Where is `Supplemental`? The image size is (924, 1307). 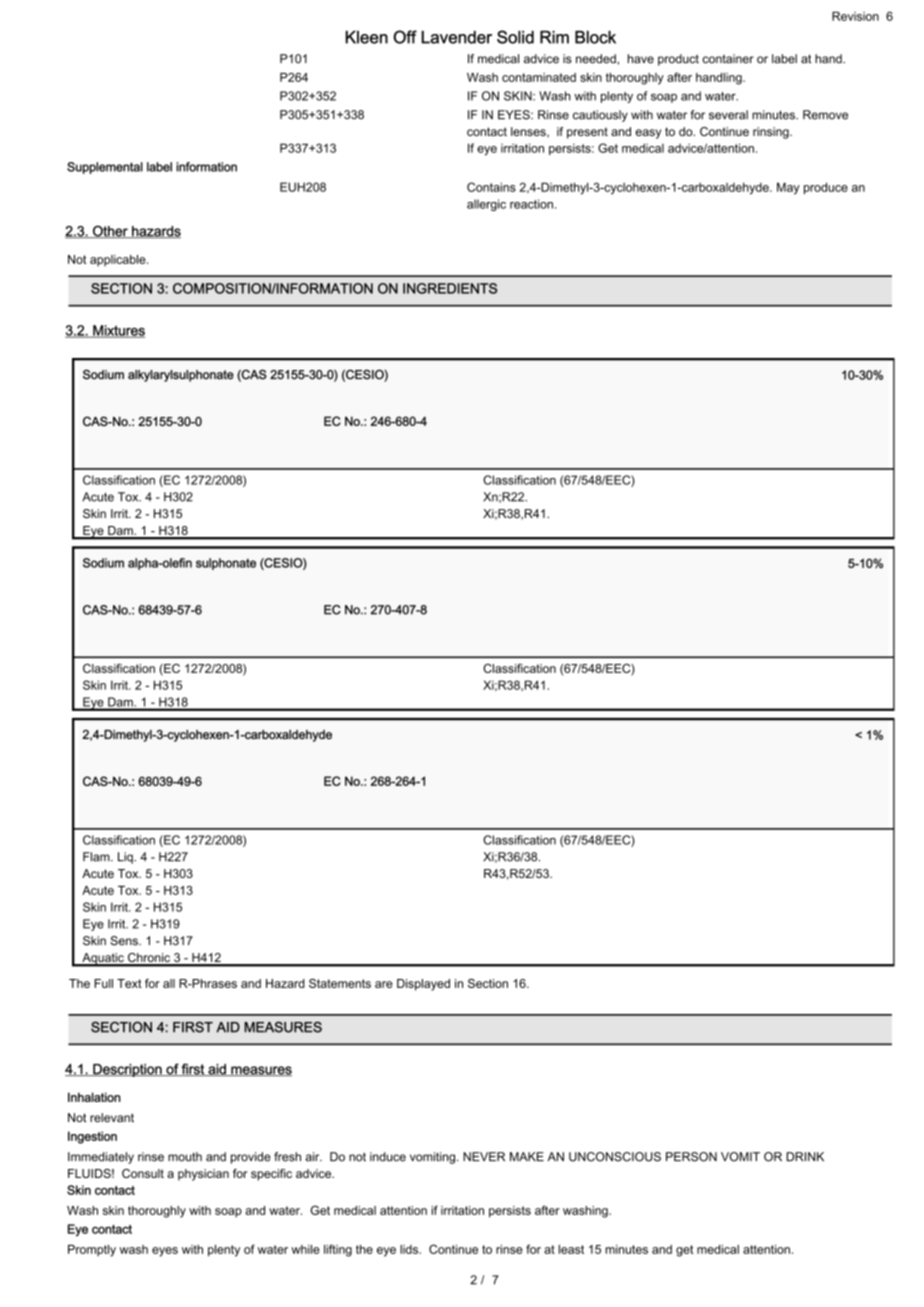
Supplemental is located at coordinates (105, 168).
